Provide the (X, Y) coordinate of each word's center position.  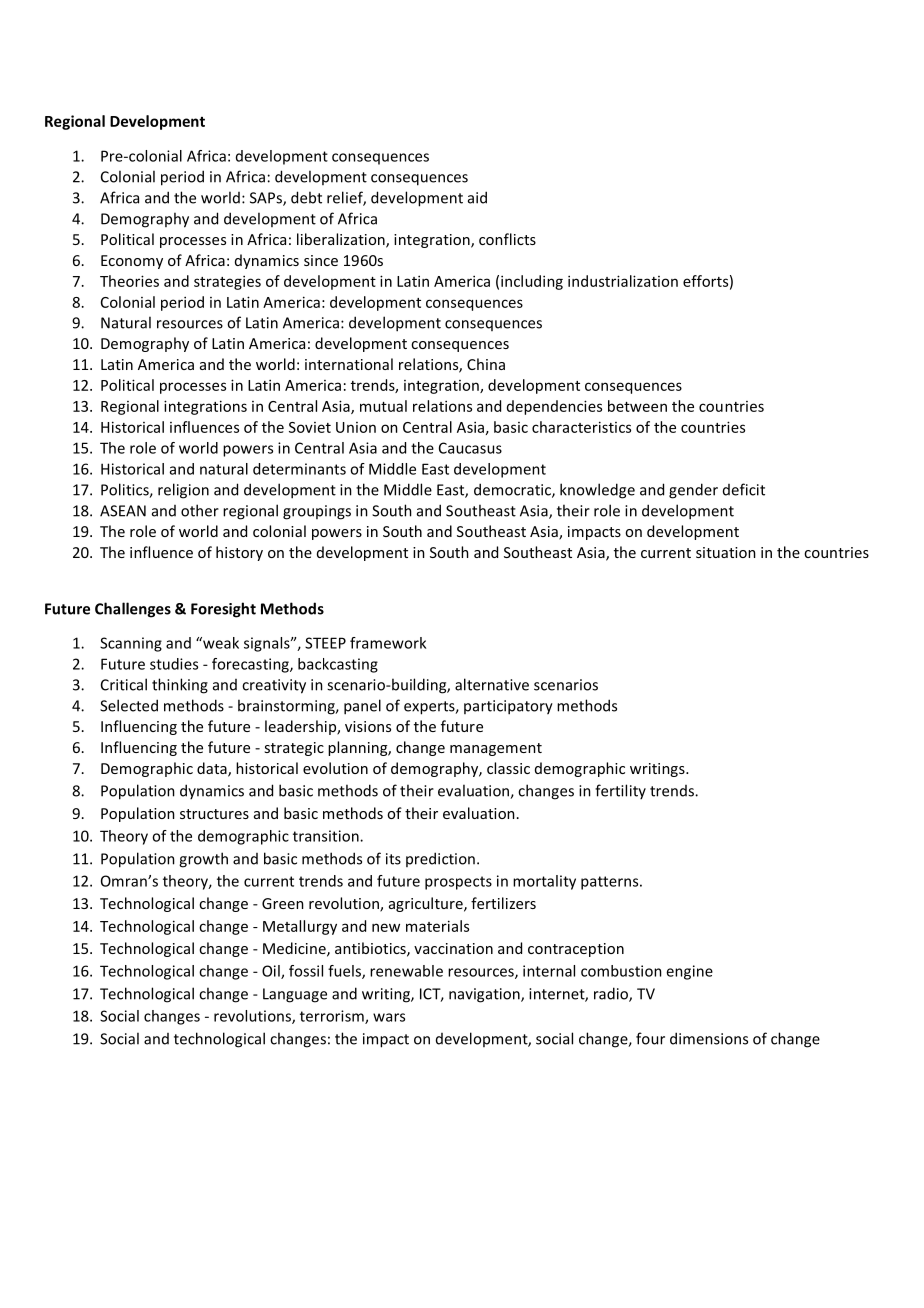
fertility (620, 791)
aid (477, 197)
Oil (272, 972)
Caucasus (470, 448)
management (496, 749)
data (213, 769)
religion (183, 491)
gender (693, 491)
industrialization (623, 281)
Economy (132, 262)
